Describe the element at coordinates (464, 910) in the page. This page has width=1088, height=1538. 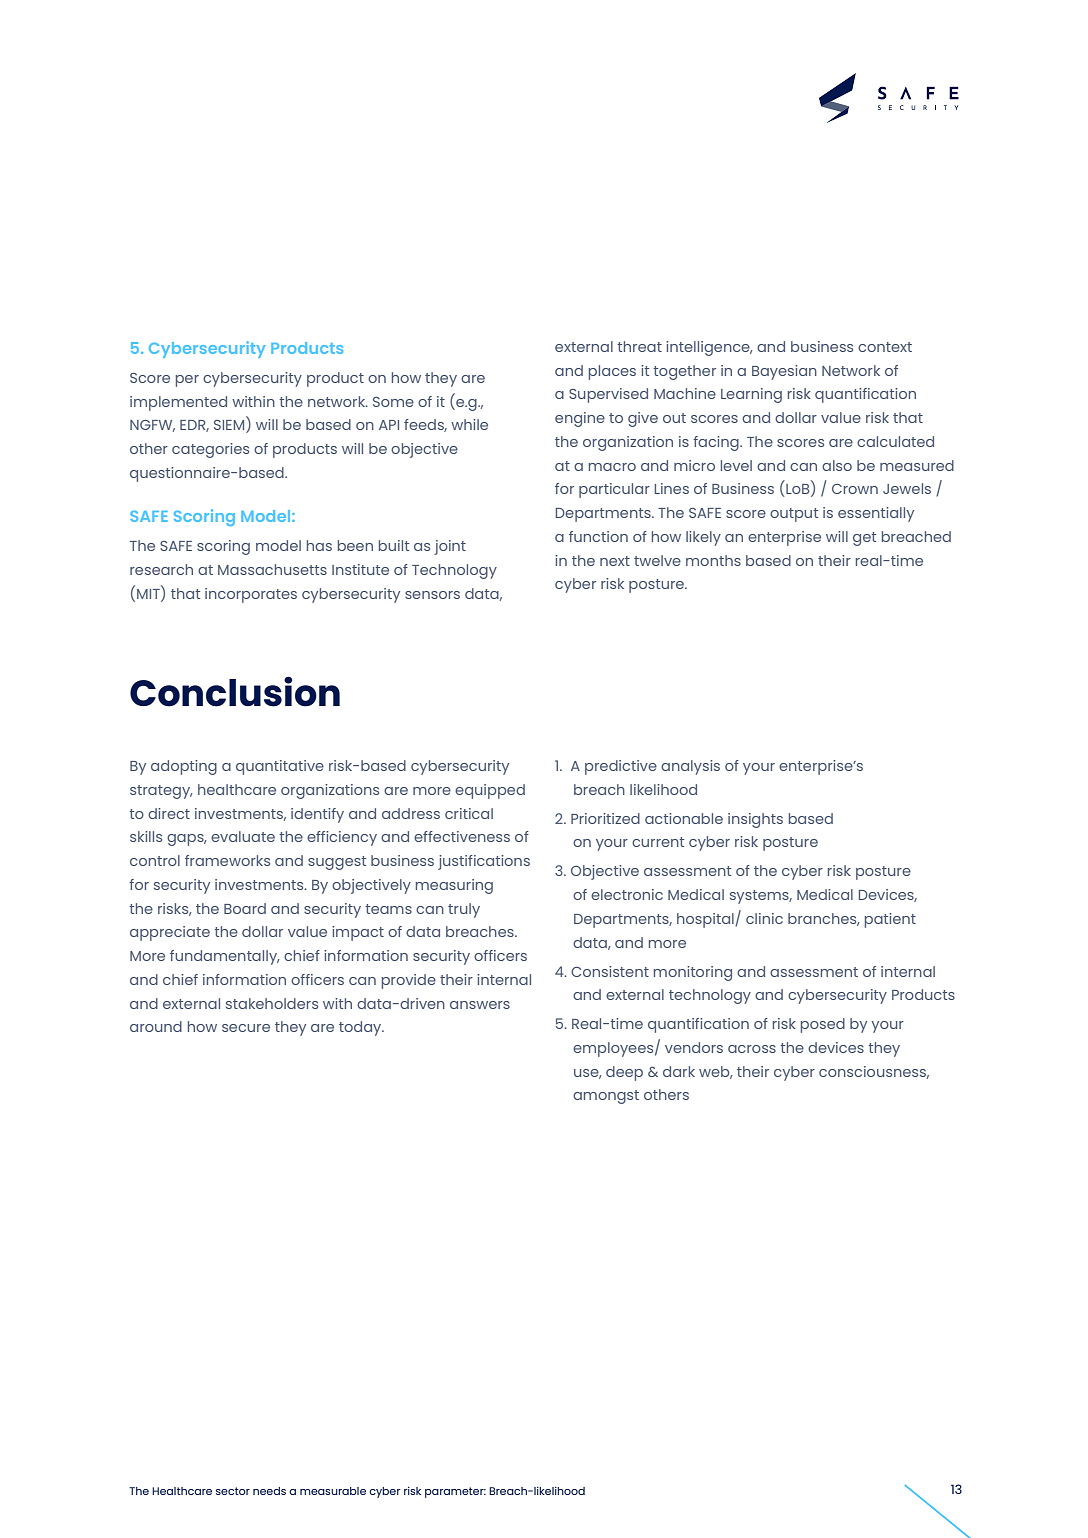
I see `truly` at that location.
